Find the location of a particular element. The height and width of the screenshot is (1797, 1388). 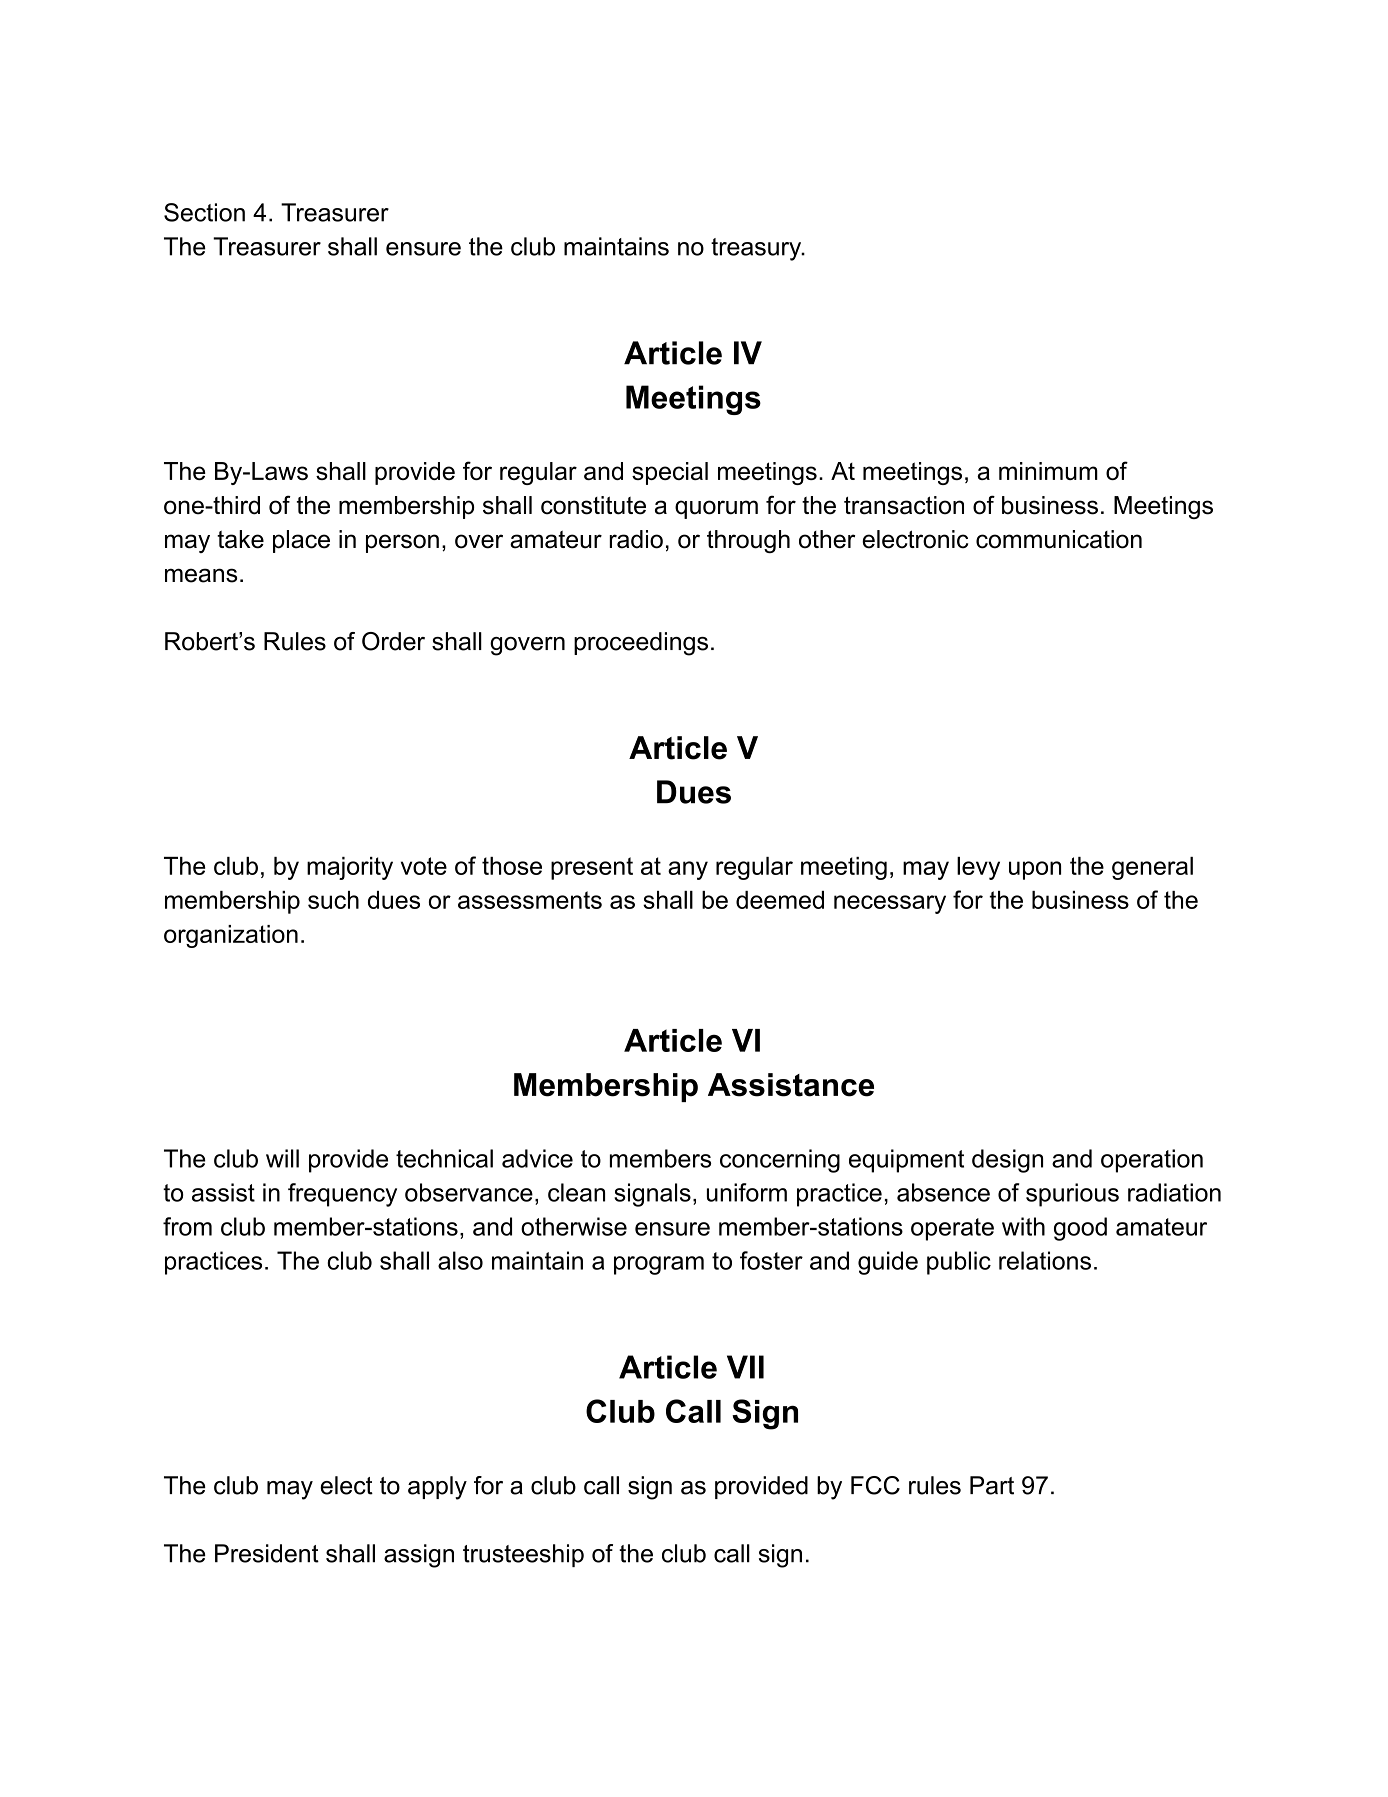

communication is located at coordinates (1059, 539).
